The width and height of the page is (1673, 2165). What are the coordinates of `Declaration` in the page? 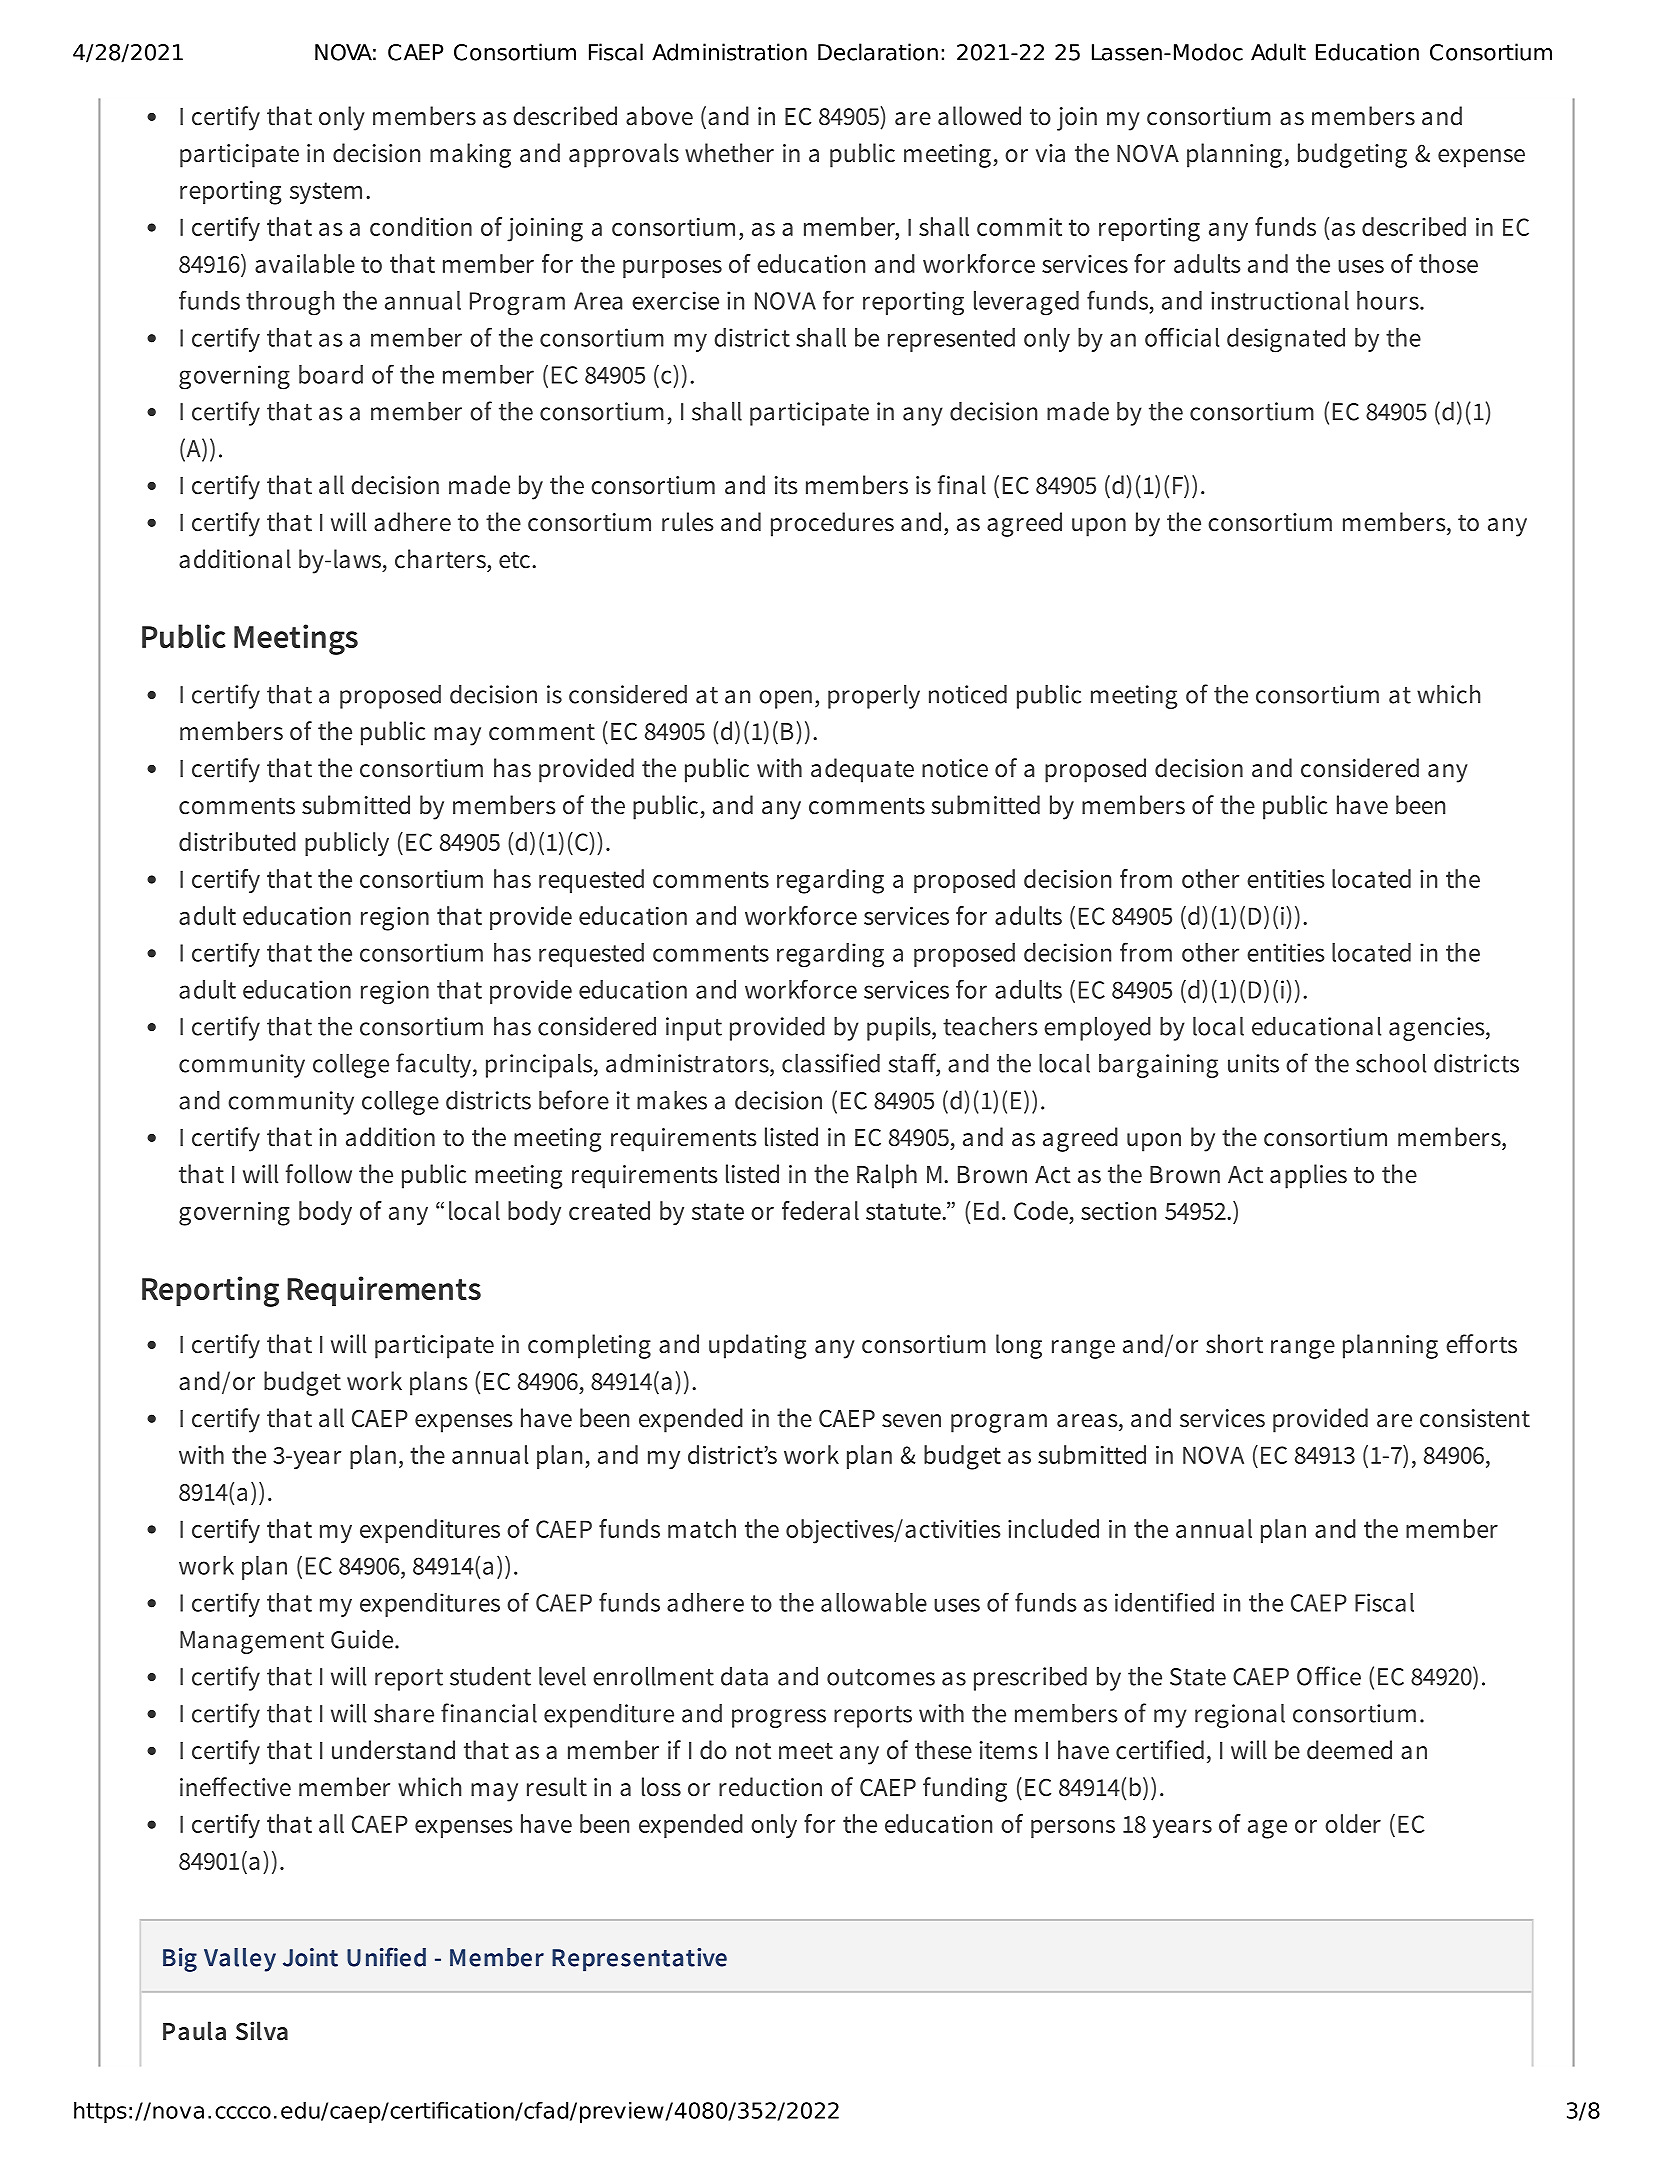 It's located at (878, 52).
